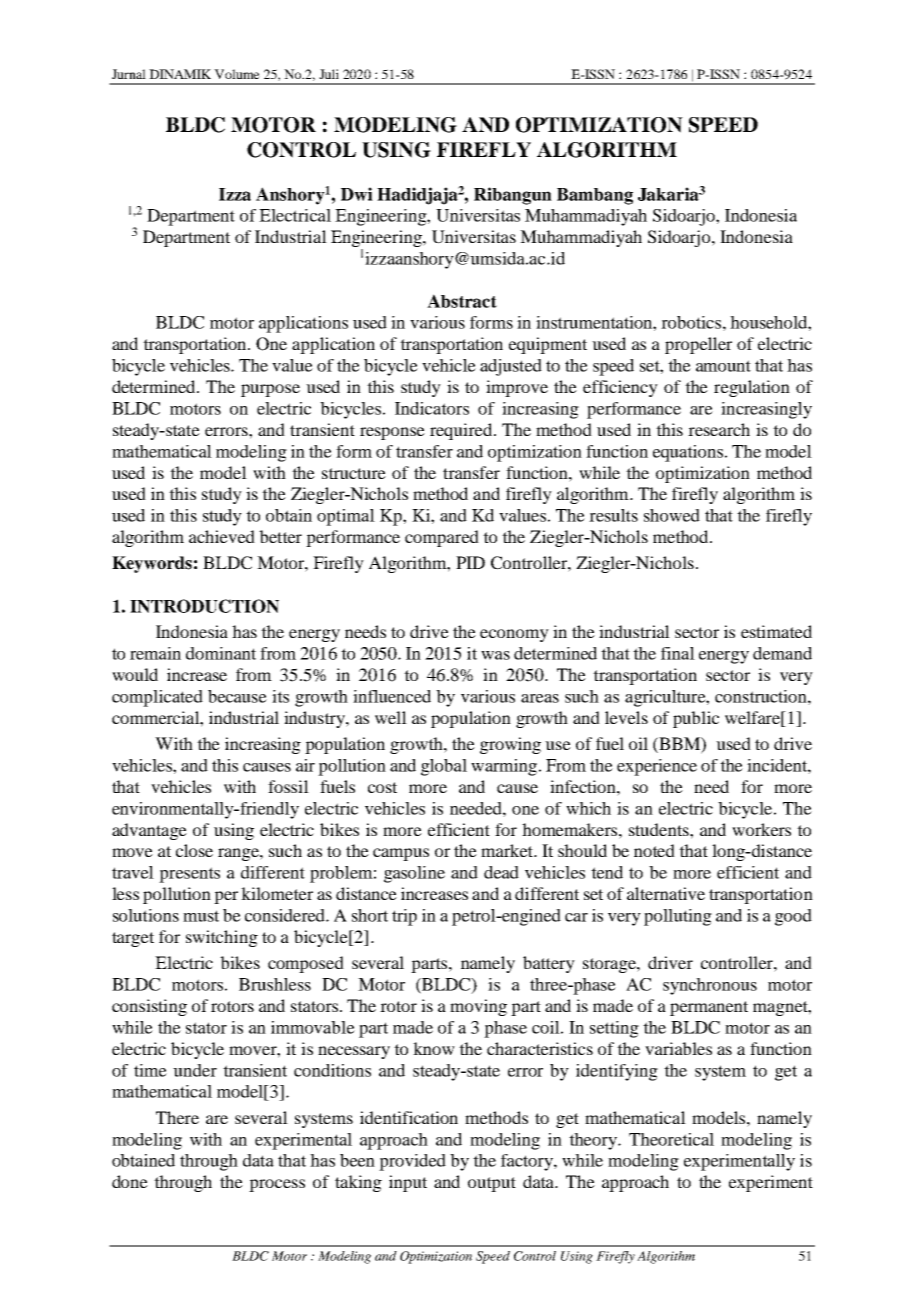 The width and height of the document is (924, 1308). I want to click on dead, so click(501, 872).
